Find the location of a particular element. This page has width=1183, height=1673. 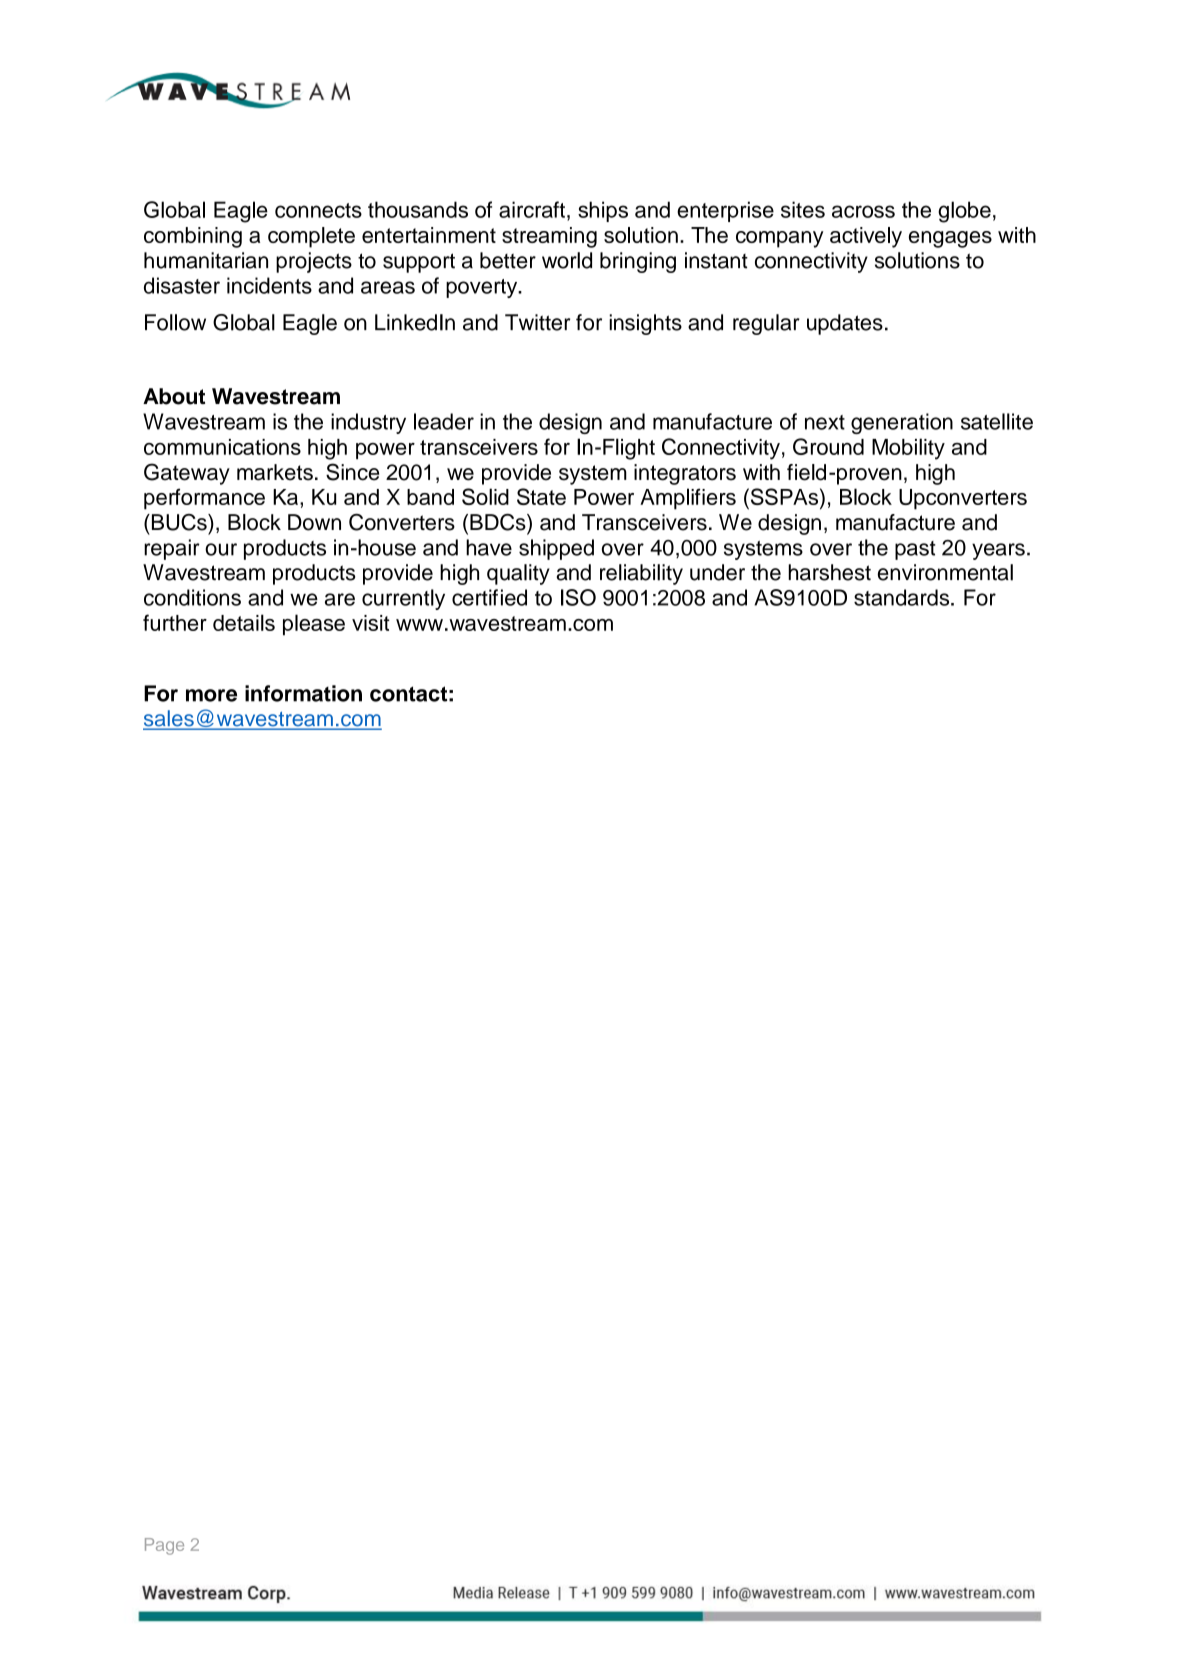

environmental is located at coordinates (945, 572).
